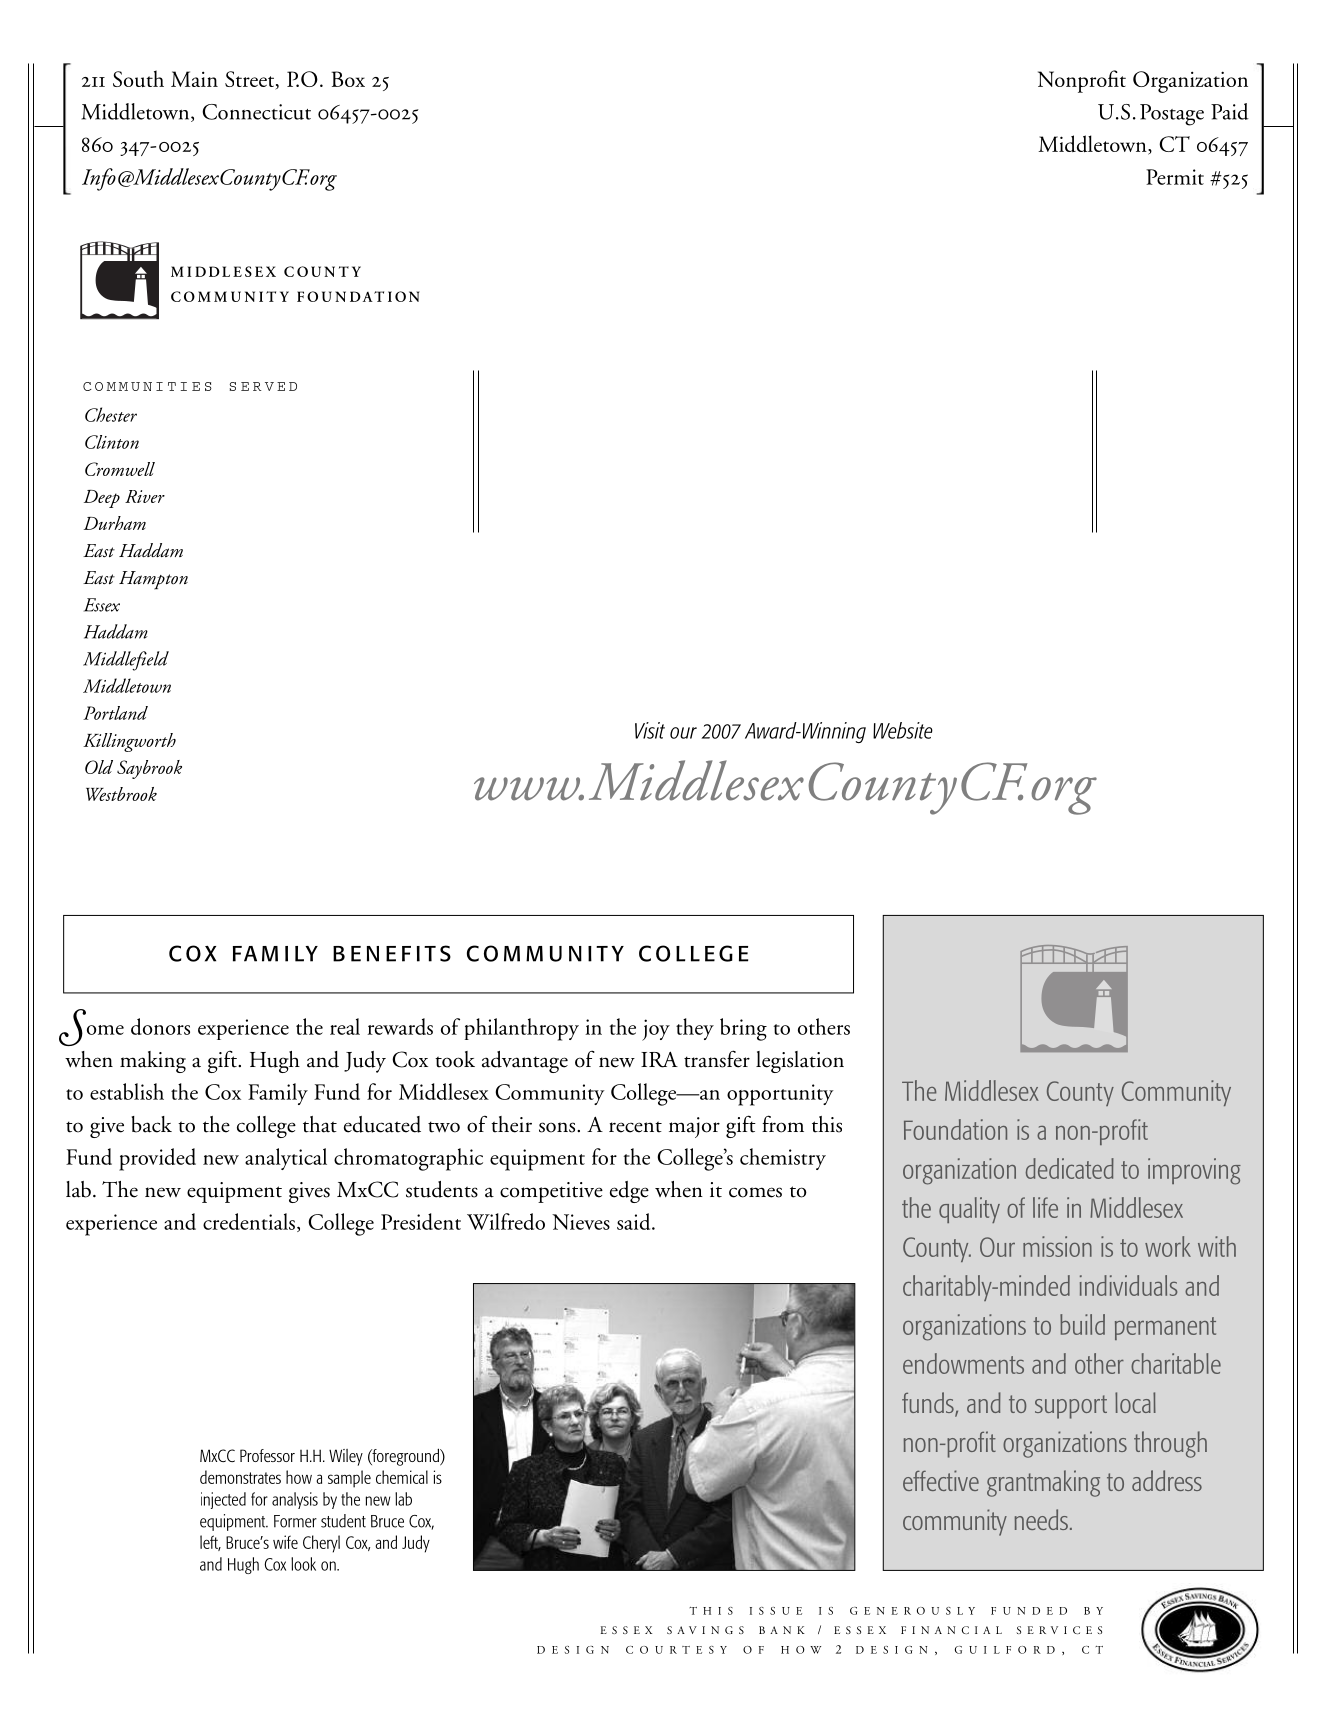  What do you see at coordinates (348, 79) in the document?
I see `Box` at bounding box center [348, 79].
